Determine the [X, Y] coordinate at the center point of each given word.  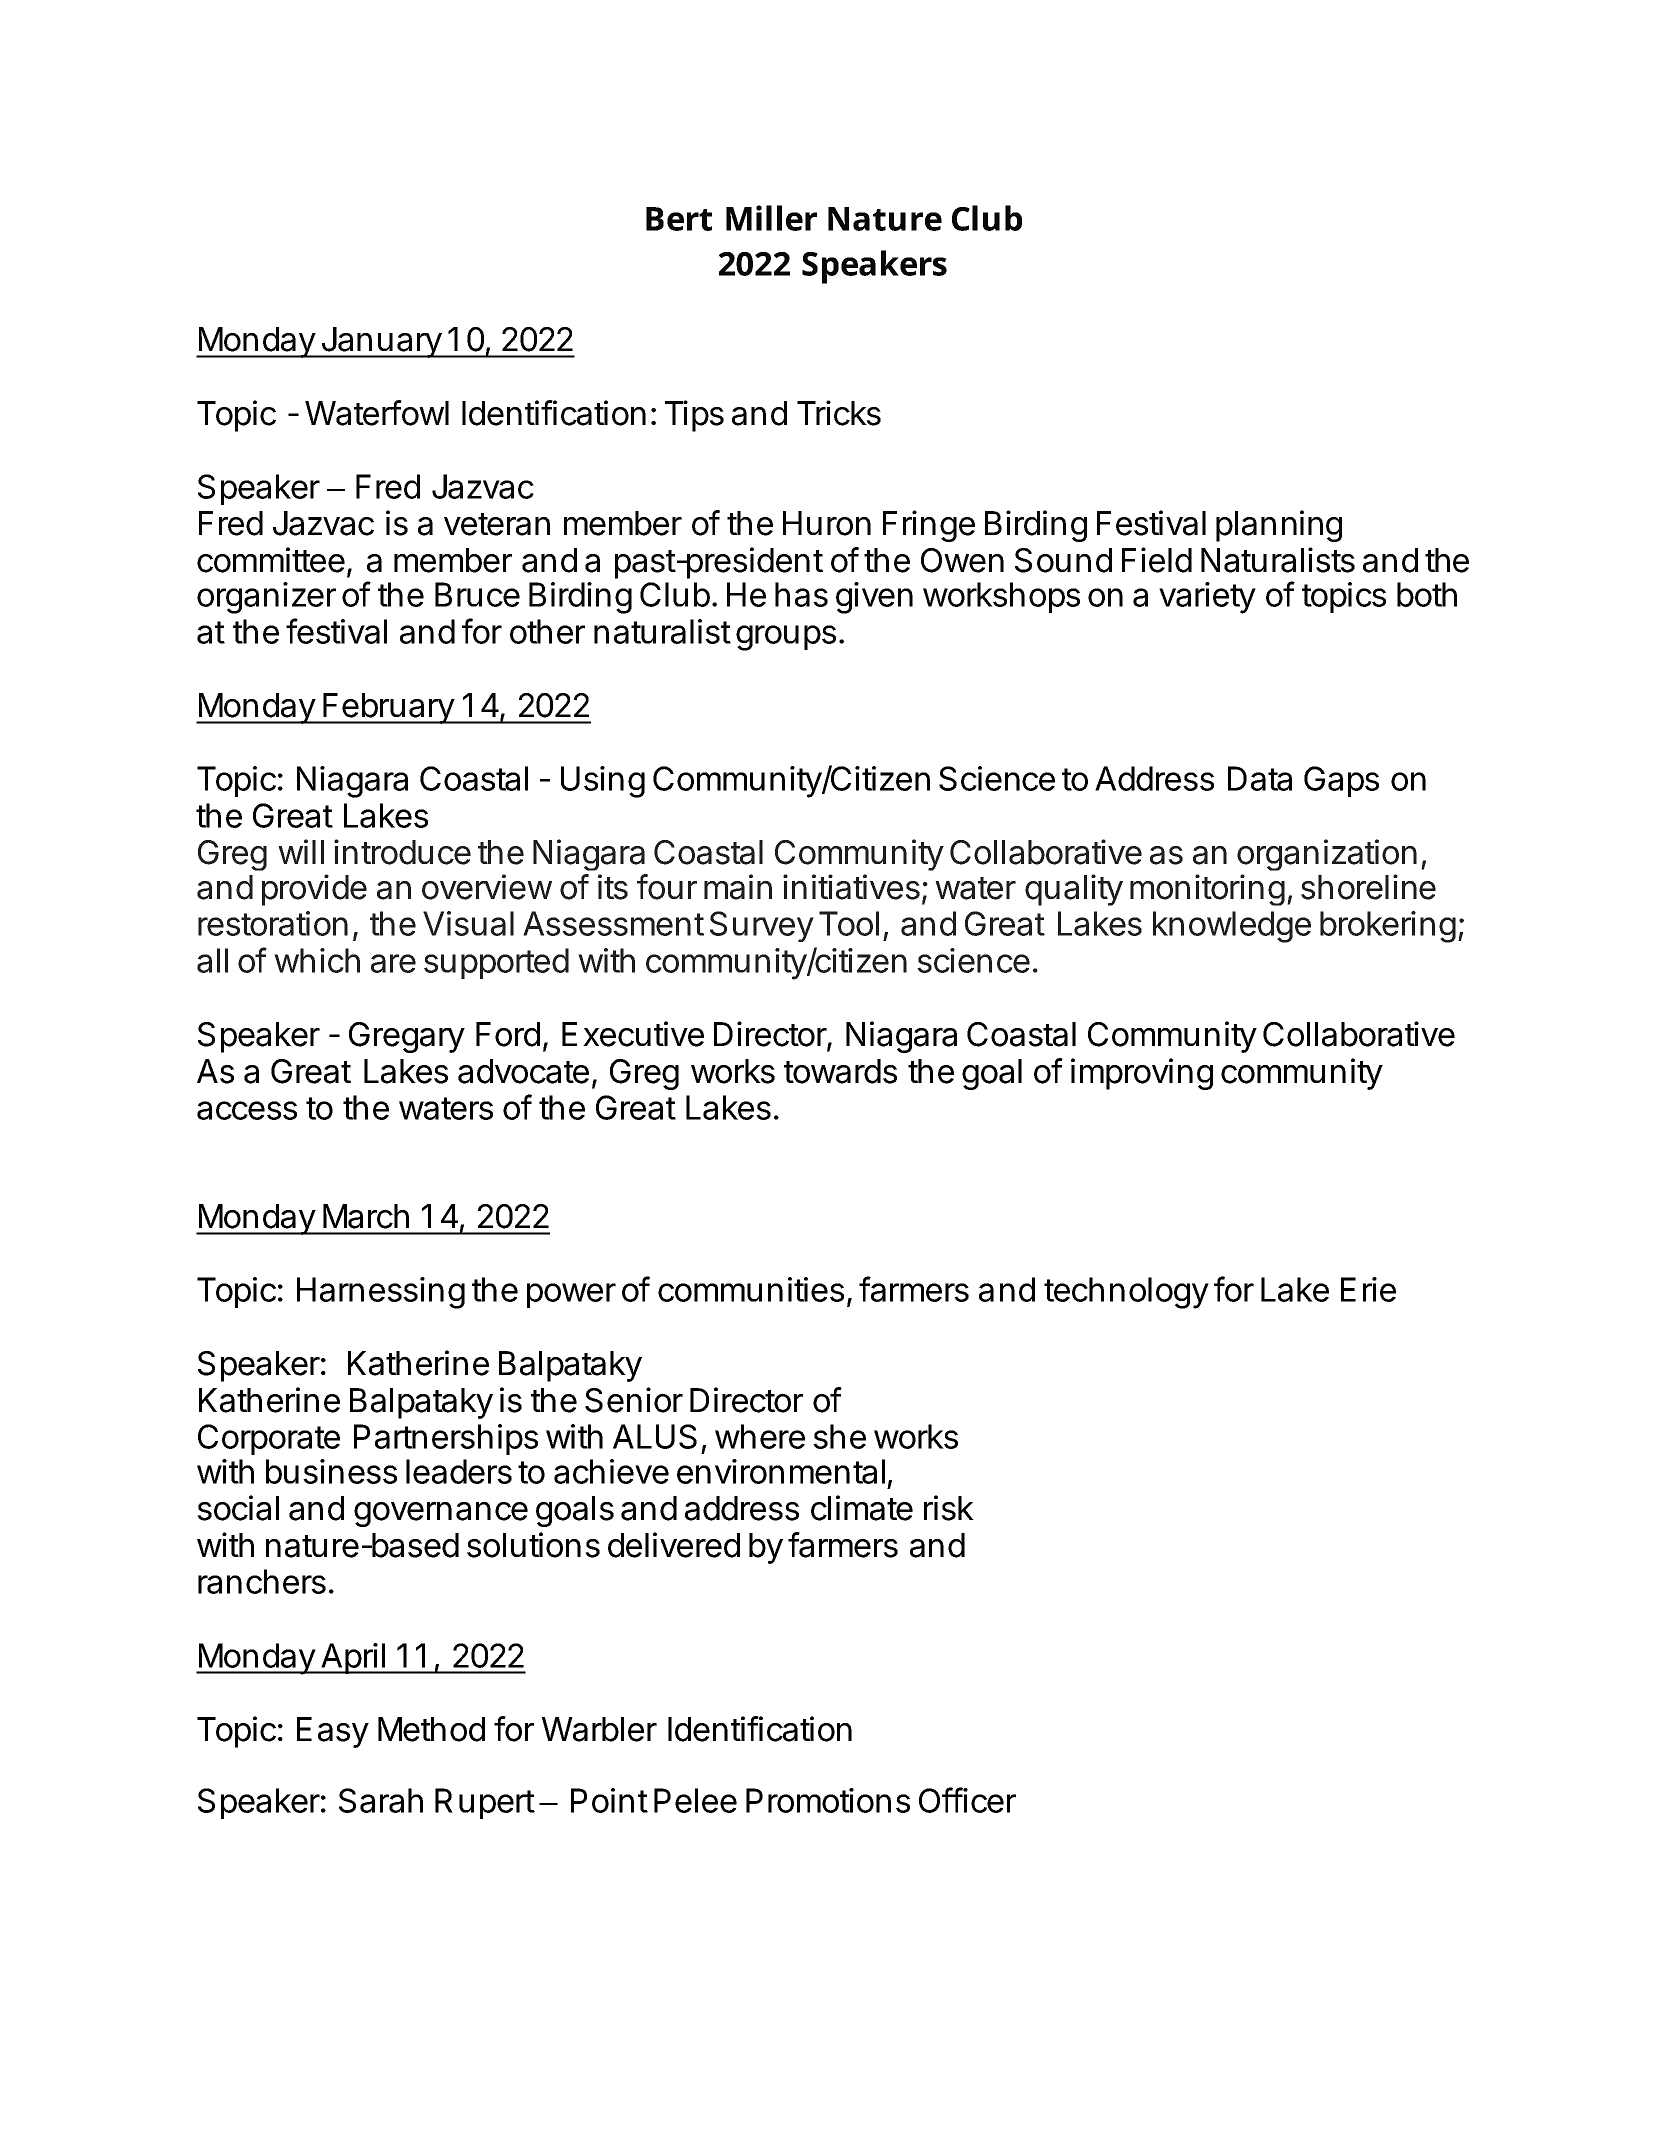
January [381, 342]
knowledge [1232, 927]
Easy [333, 1732]
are [393, 963]
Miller [771, 218]
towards [840, 1071]
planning [1279, 526]
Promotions [828, 1800]
